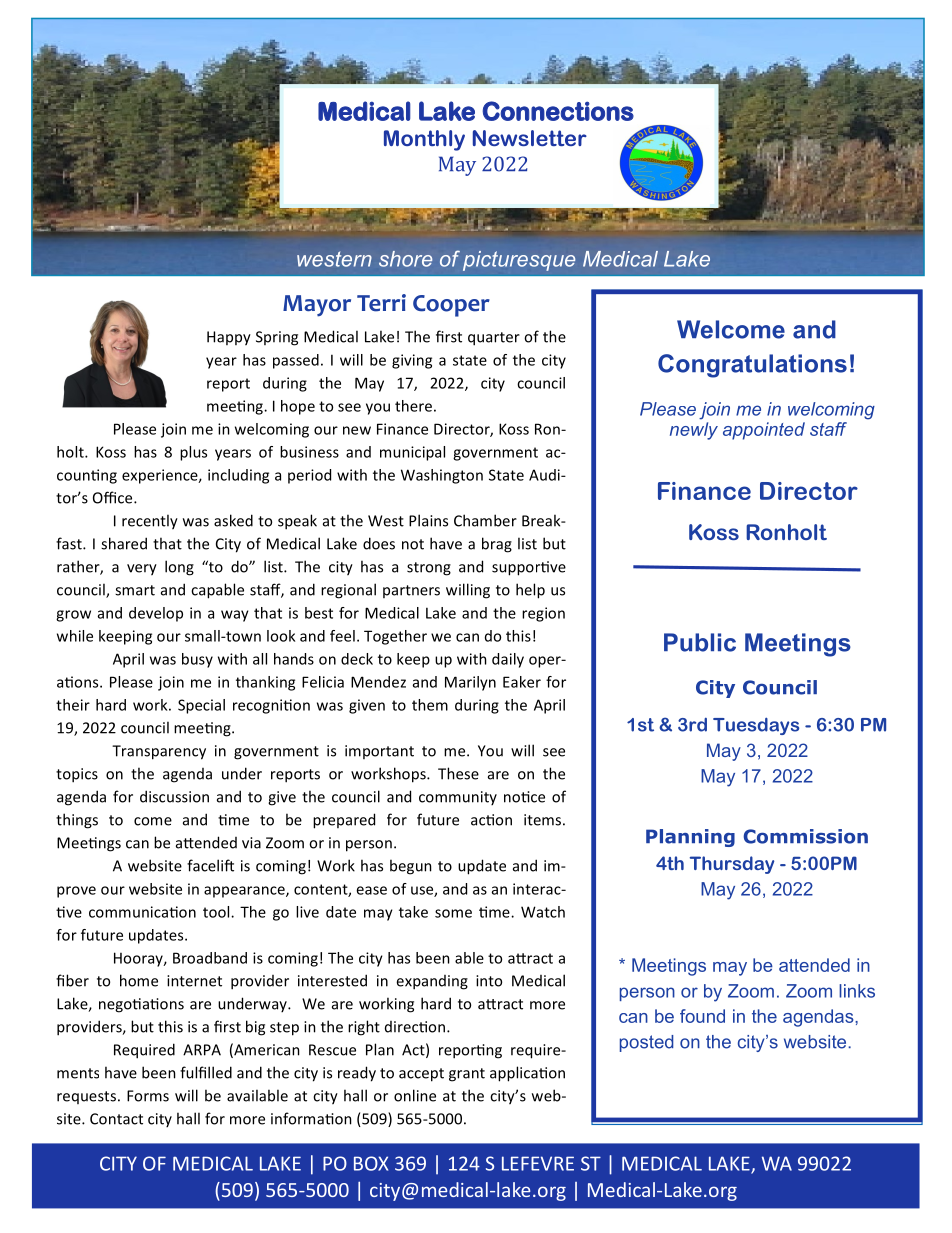 This screenshot has width=952, height=1233. What do you see at coordinates (415, 1095) in the screenshot?
I see `online` at bounding box center [415, 1095].
